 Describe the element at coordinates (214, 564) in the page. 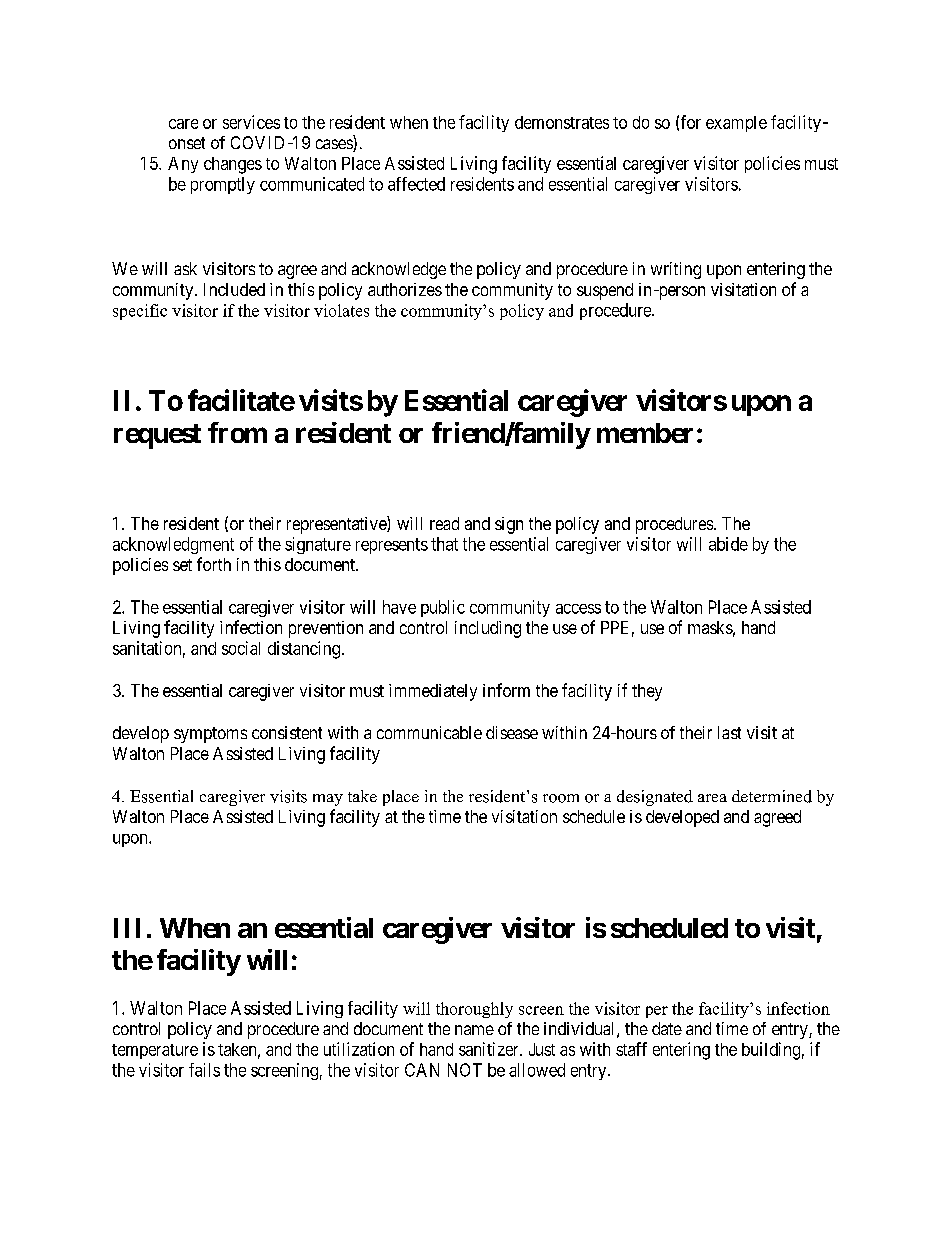

I see `forth` at that location.
